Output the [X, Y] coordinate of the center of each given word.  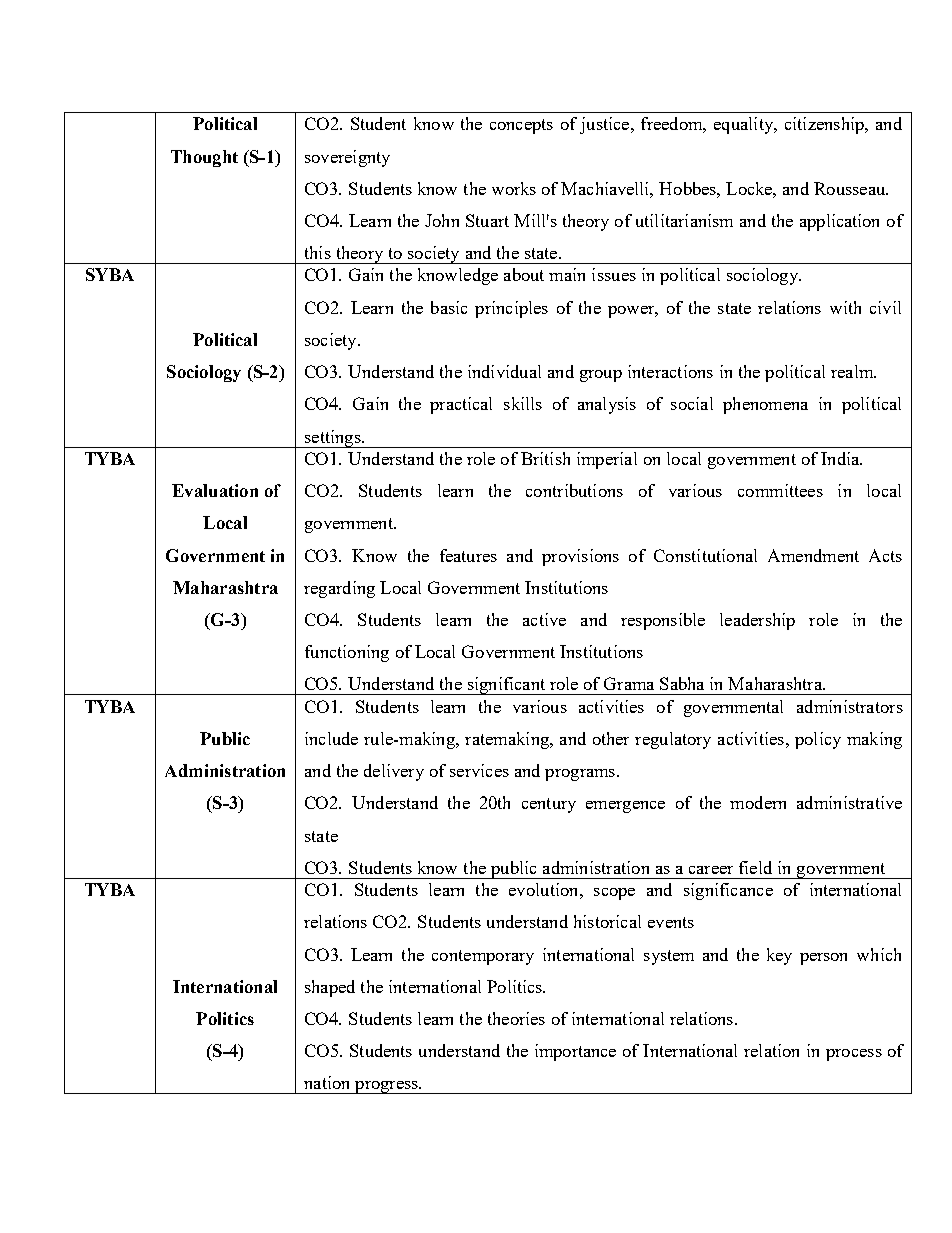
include [331, 738]
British [545, 458]
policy [818, 740]
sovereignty [347, 158]
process [854, 1055]
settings [332, 439]
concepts [521, 126]
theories [516, 1018]
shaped [330, 988]
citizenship [825, 125]
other [611, 738]
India [841, 458]
